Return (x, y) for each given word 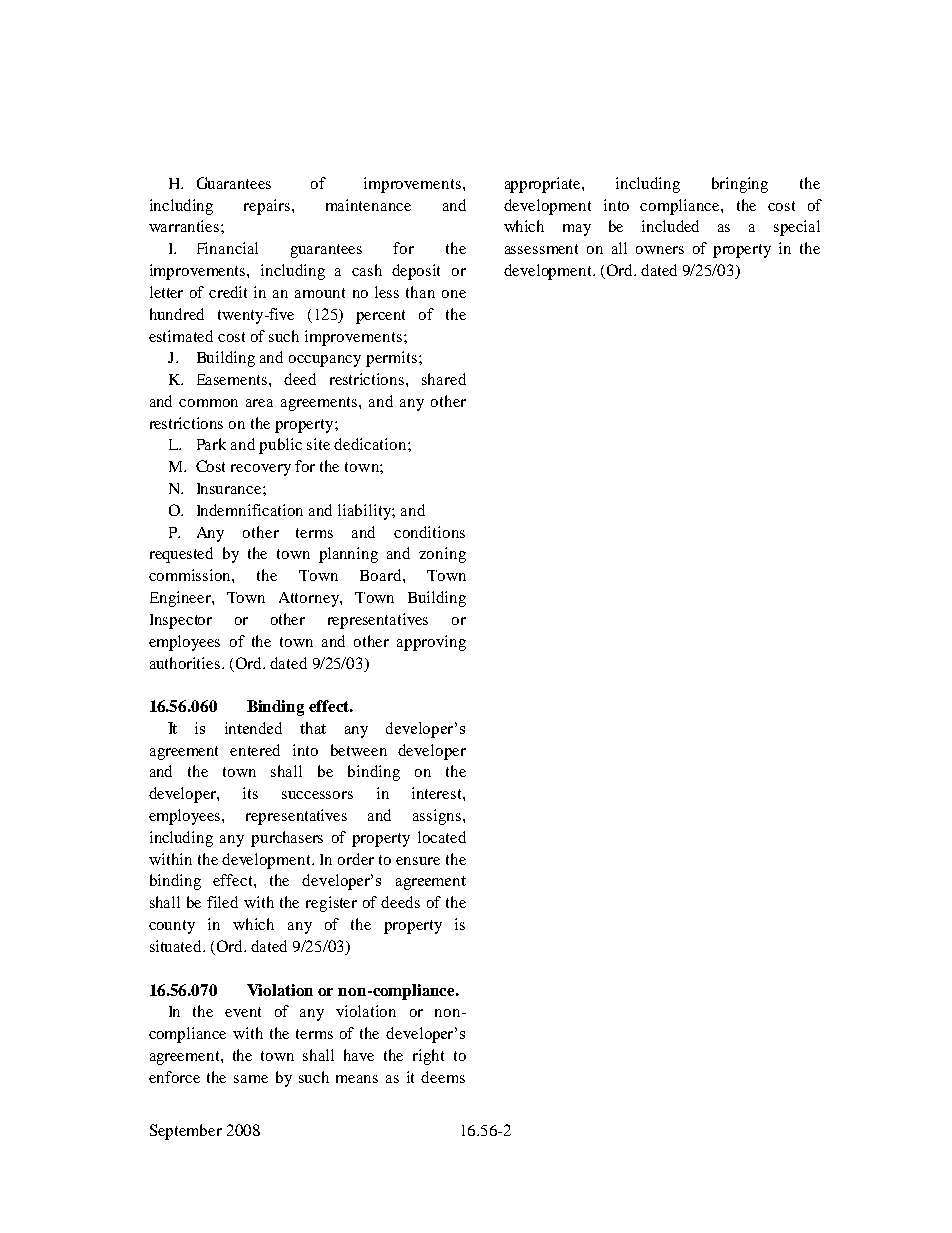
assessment (541, 249)
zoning (442, 555)
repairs (267, 207)
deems (443, 1077)
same (251, 1079)
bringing (740, 185)
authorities (186, 663)
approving (431, 643)
